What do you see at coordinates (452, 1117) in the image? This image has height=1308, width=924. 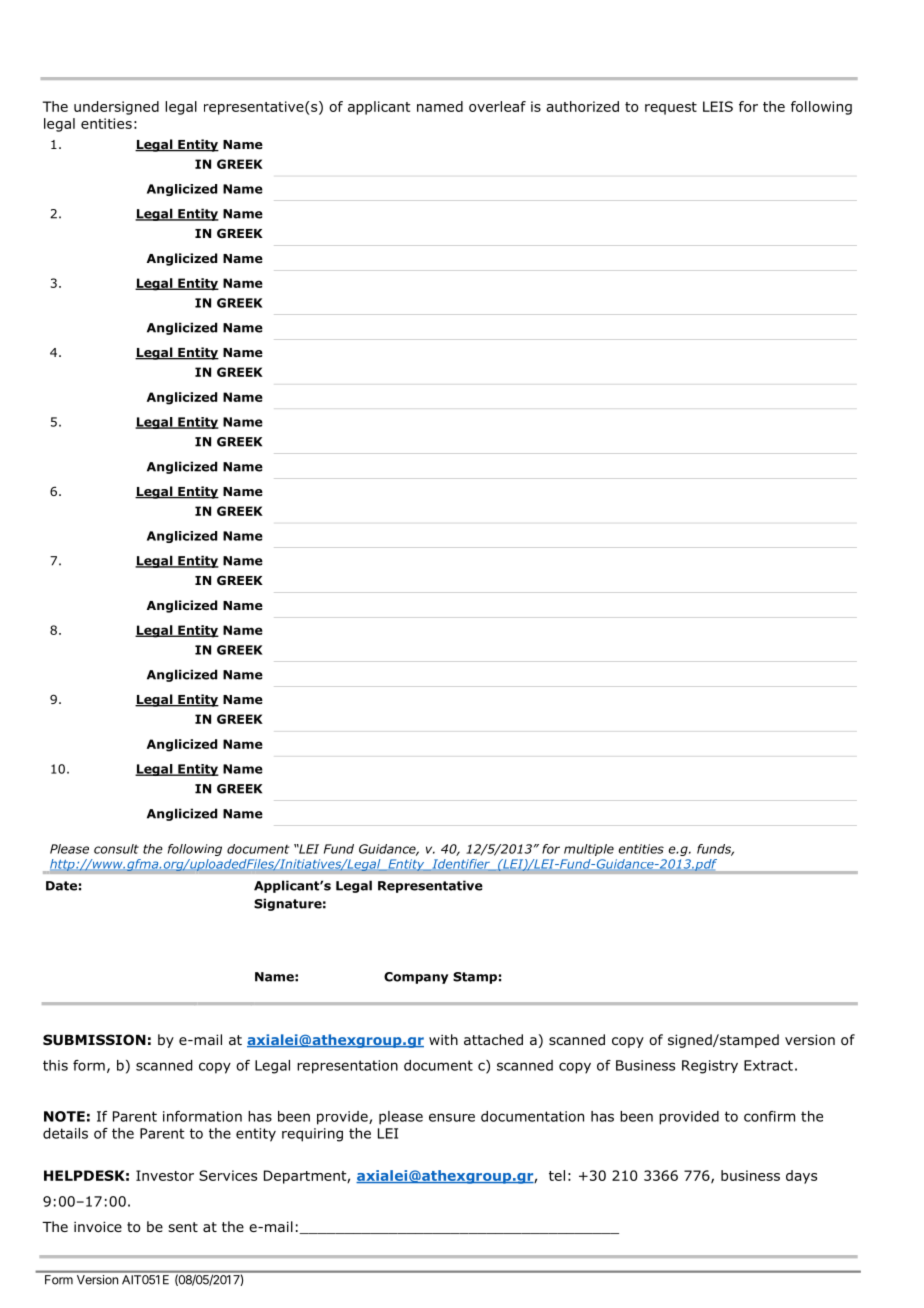 I see `ensure` at bounding box center [452, 1117].
